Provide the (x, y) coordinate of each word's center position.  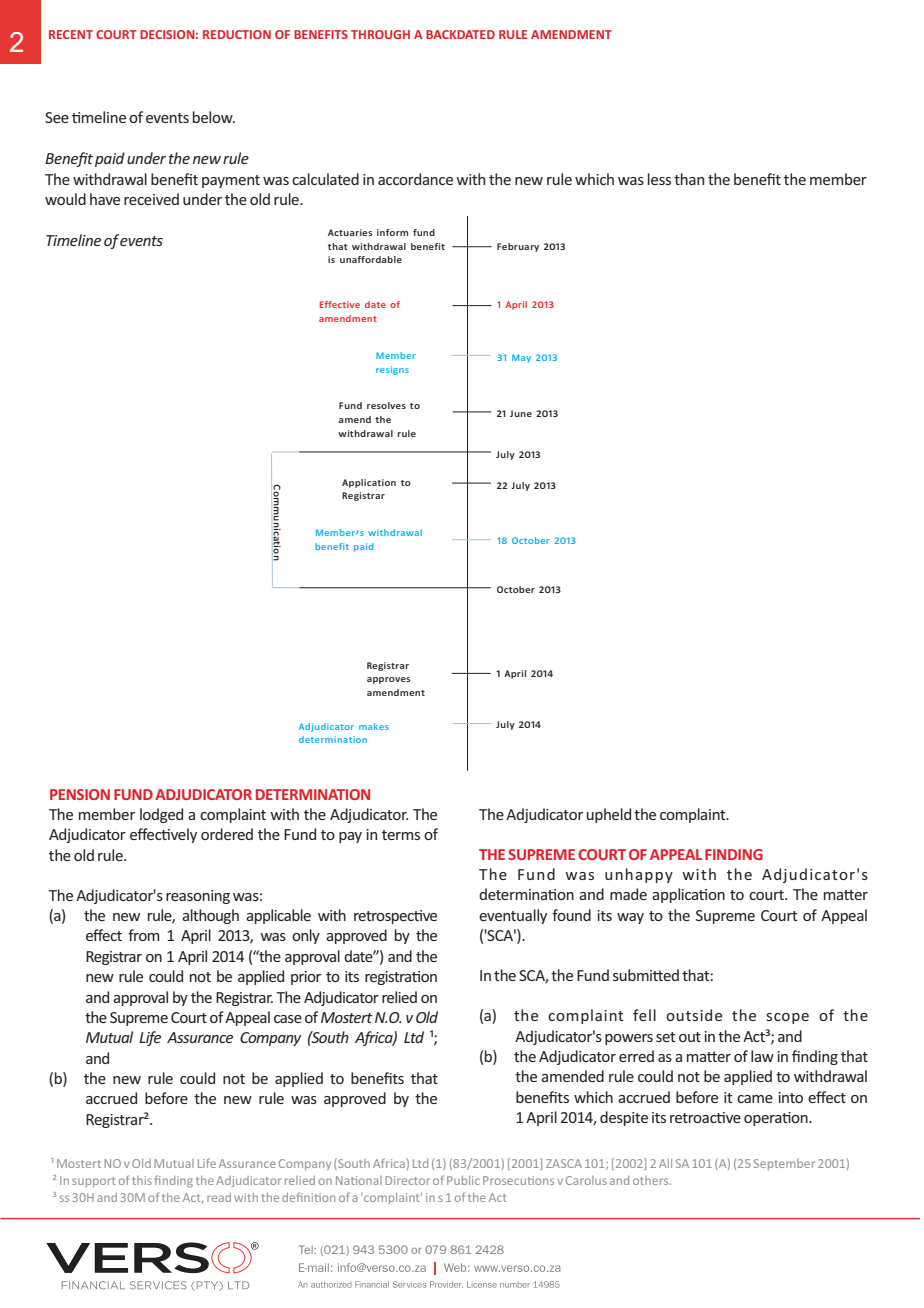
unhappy (639, 875)
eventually (513, 916)
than (689, 179)
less (659, 179)
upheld (608, 815)
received (151, 199)
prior (306, 978)
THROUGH (380, 34)
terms (401, 835)
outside (694, 1015)
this (142, 1180)
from (143, 935)
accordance (415, 179)
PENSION (80, 794)
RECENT (71, 34)
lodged (161, 815)
